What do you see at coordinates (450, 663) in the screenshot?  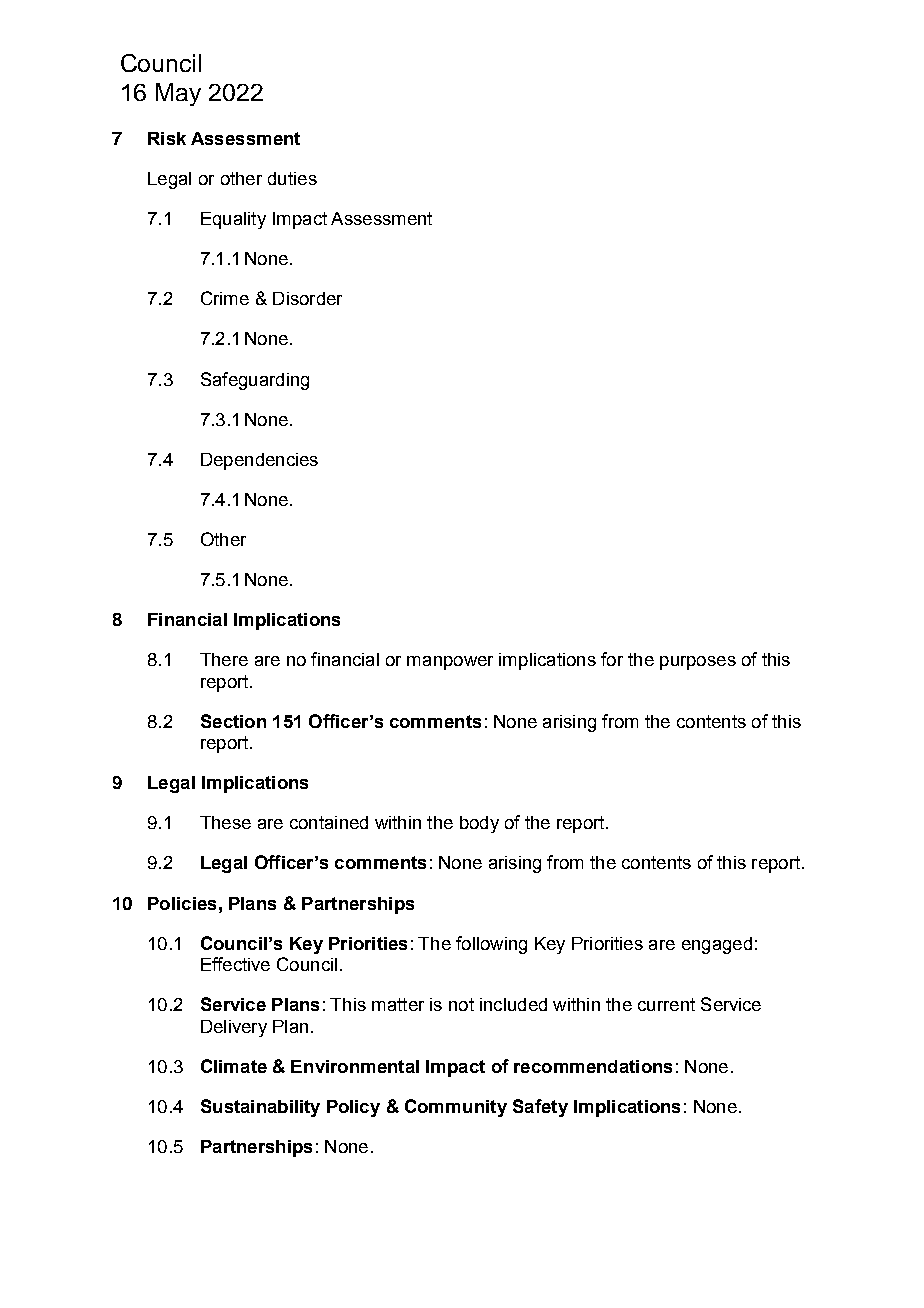 I see `manpower` at bounding box center [450, 663].
